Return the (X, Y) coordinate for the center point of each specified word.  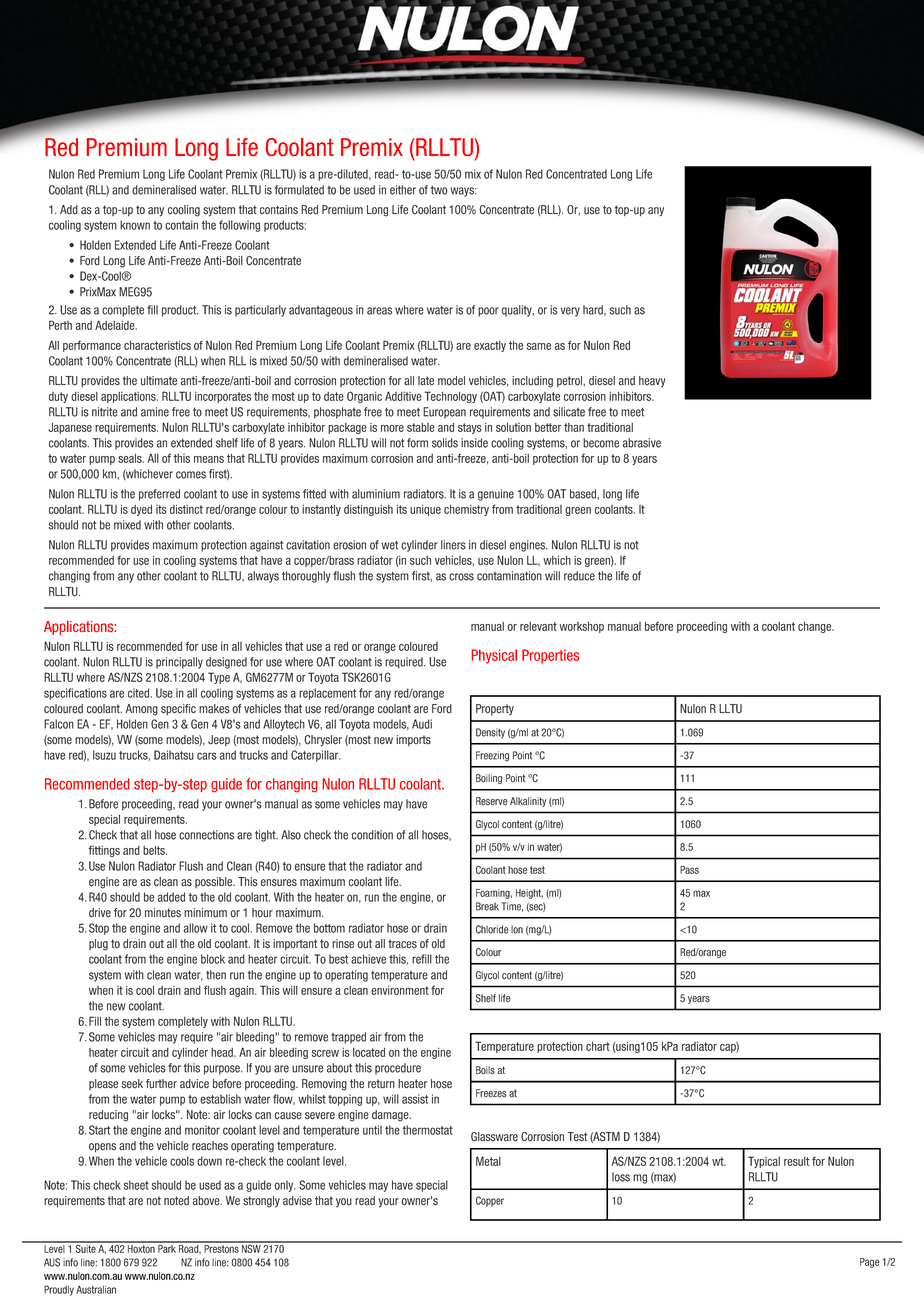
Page (870, 1263)
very (570, 312)
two (439, 190)
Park (167, 1247)
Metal (488, 1161)
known (135, 225)
